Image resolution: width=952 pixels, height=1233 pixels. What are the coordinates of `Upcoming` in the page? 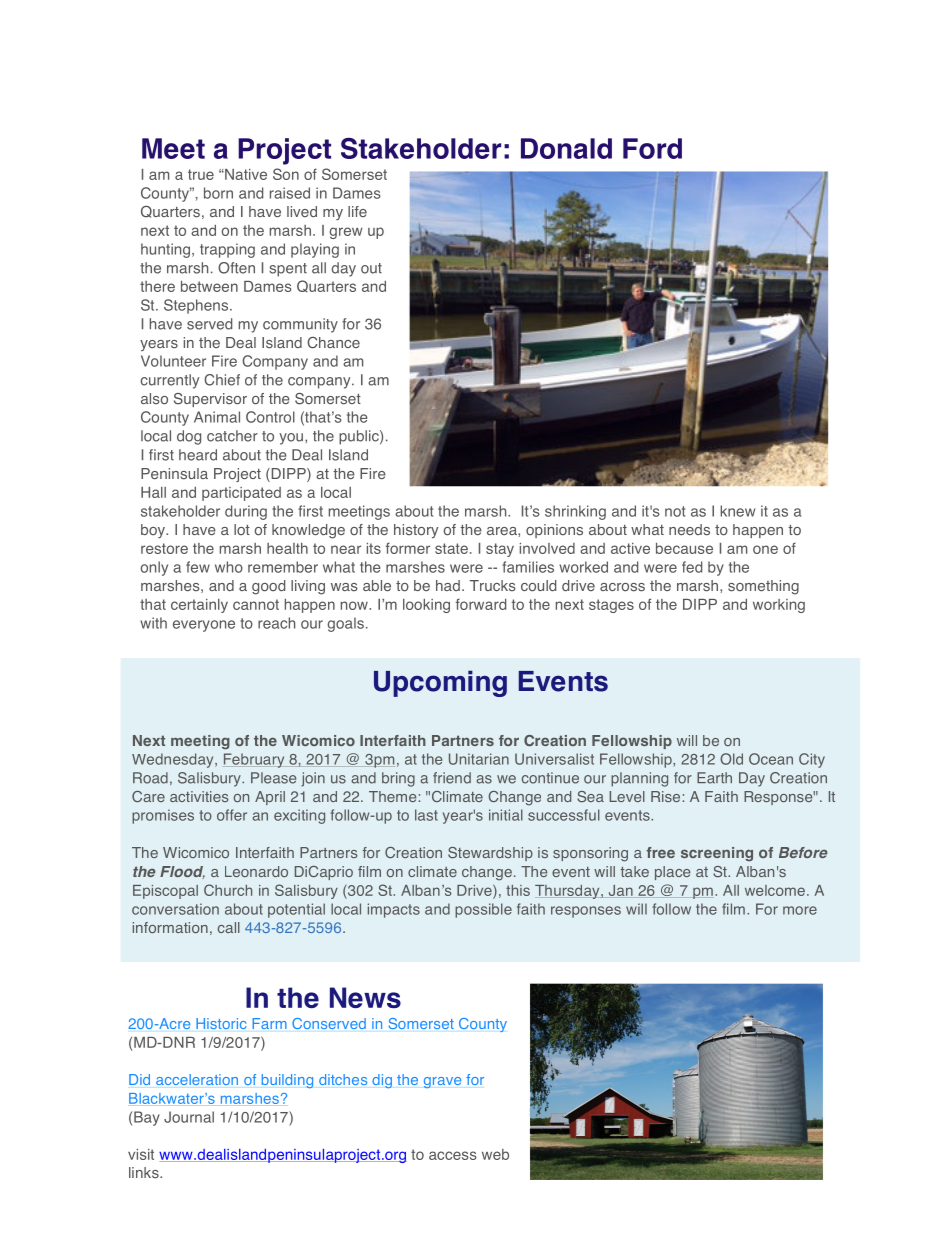 It's located at (440, 683).
